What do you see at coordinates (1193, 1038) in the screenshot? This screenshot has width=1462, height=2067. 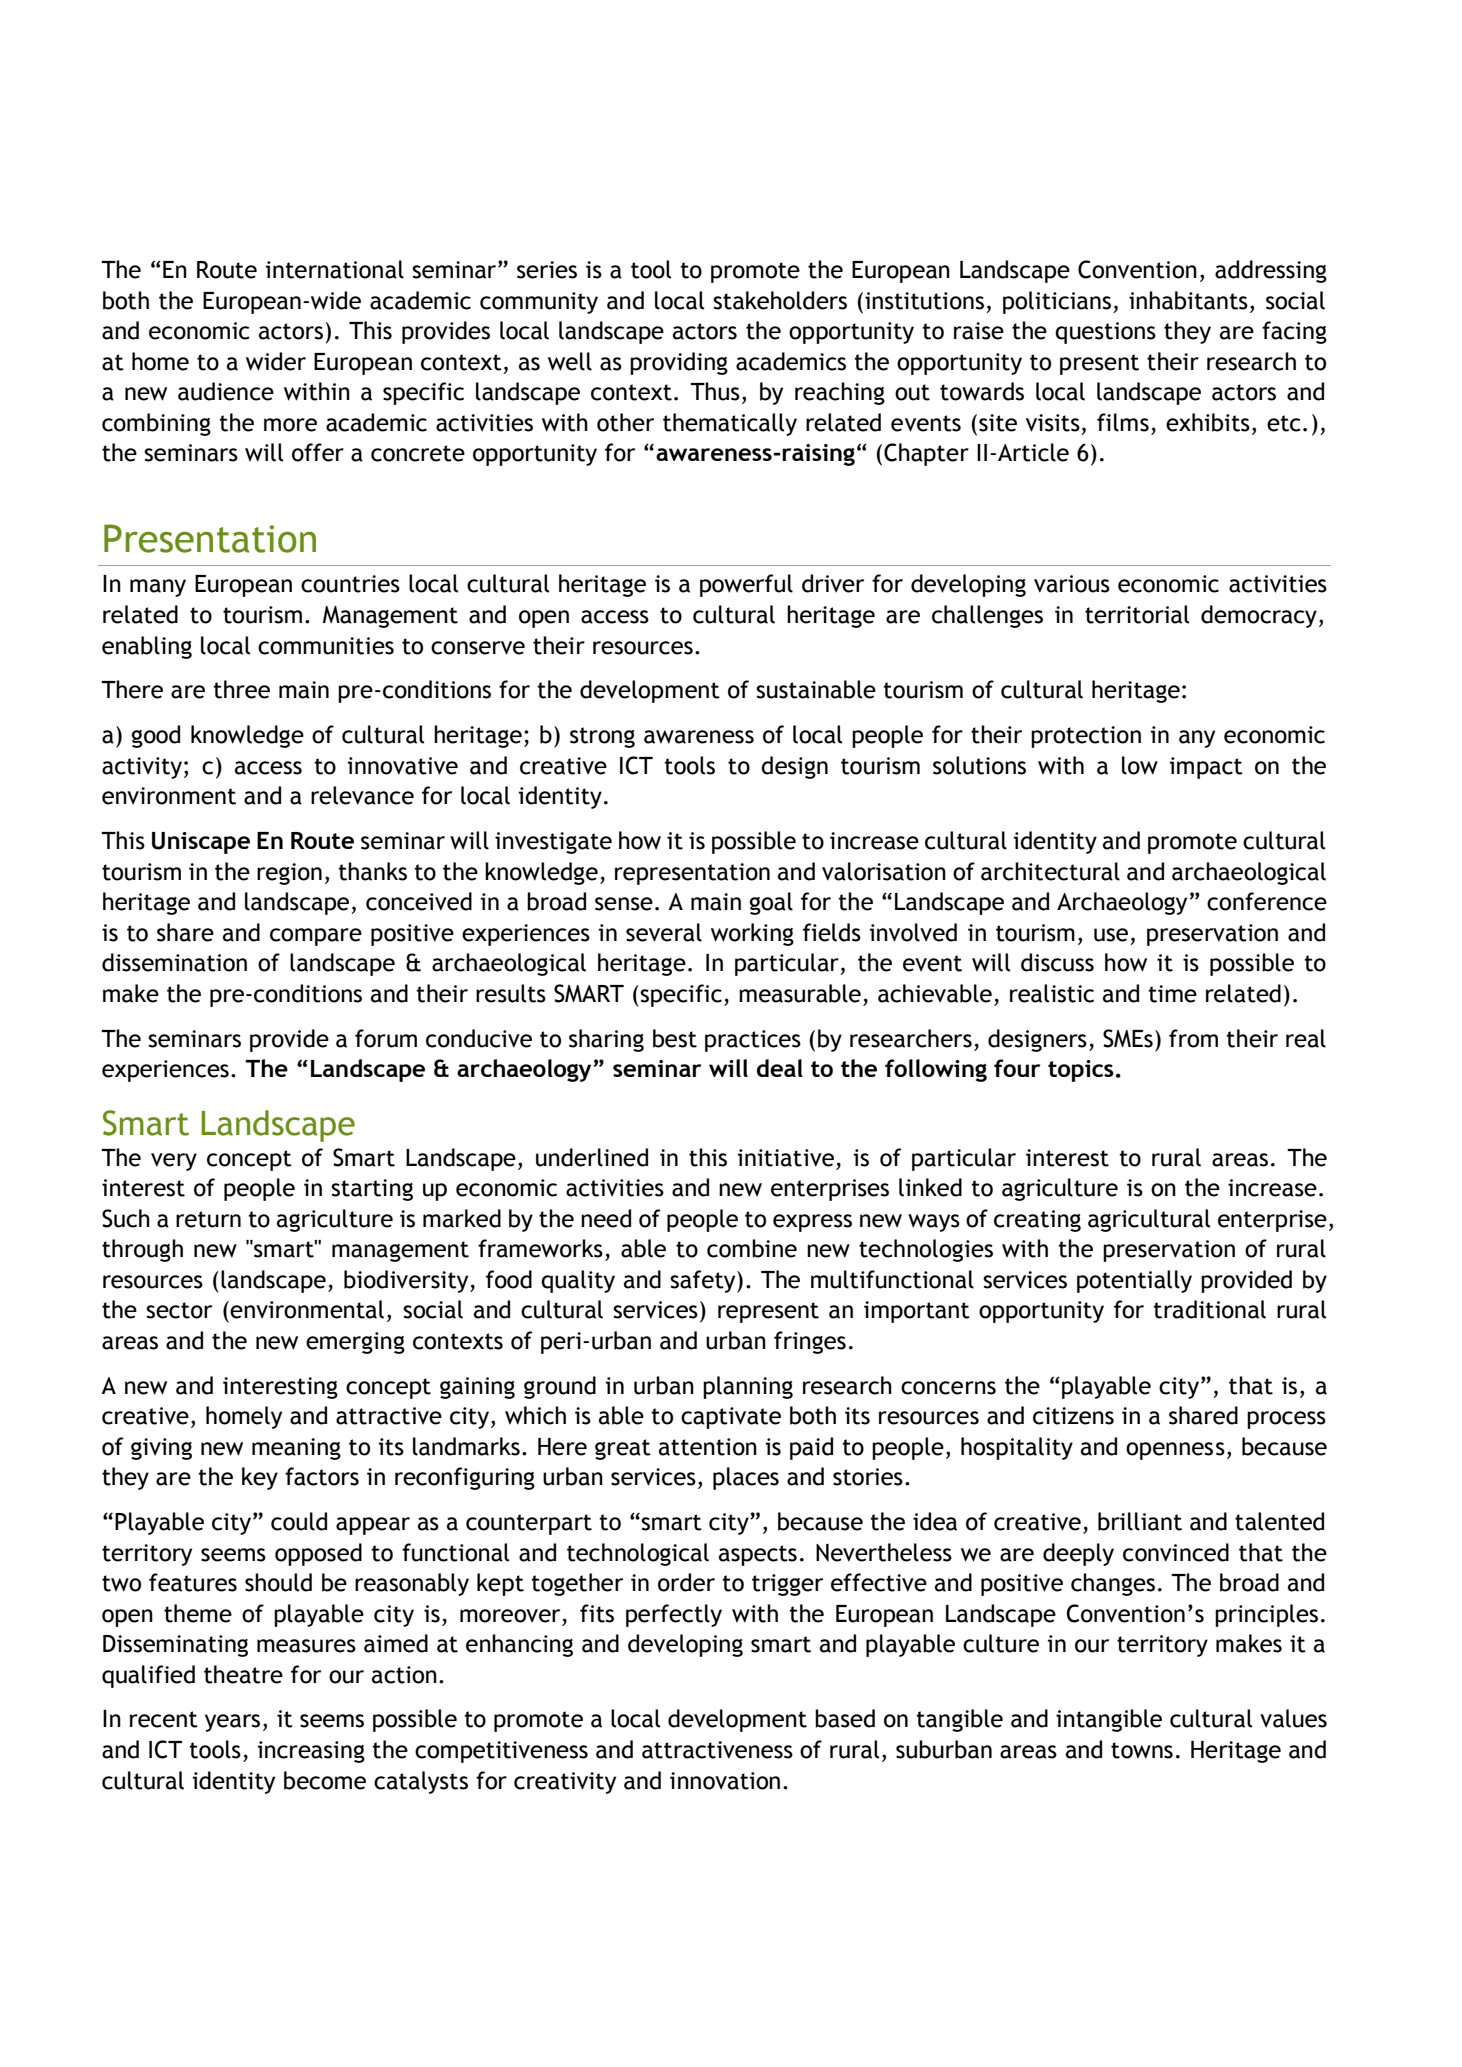 I see `from` at bounding box center [1193, 1038].
